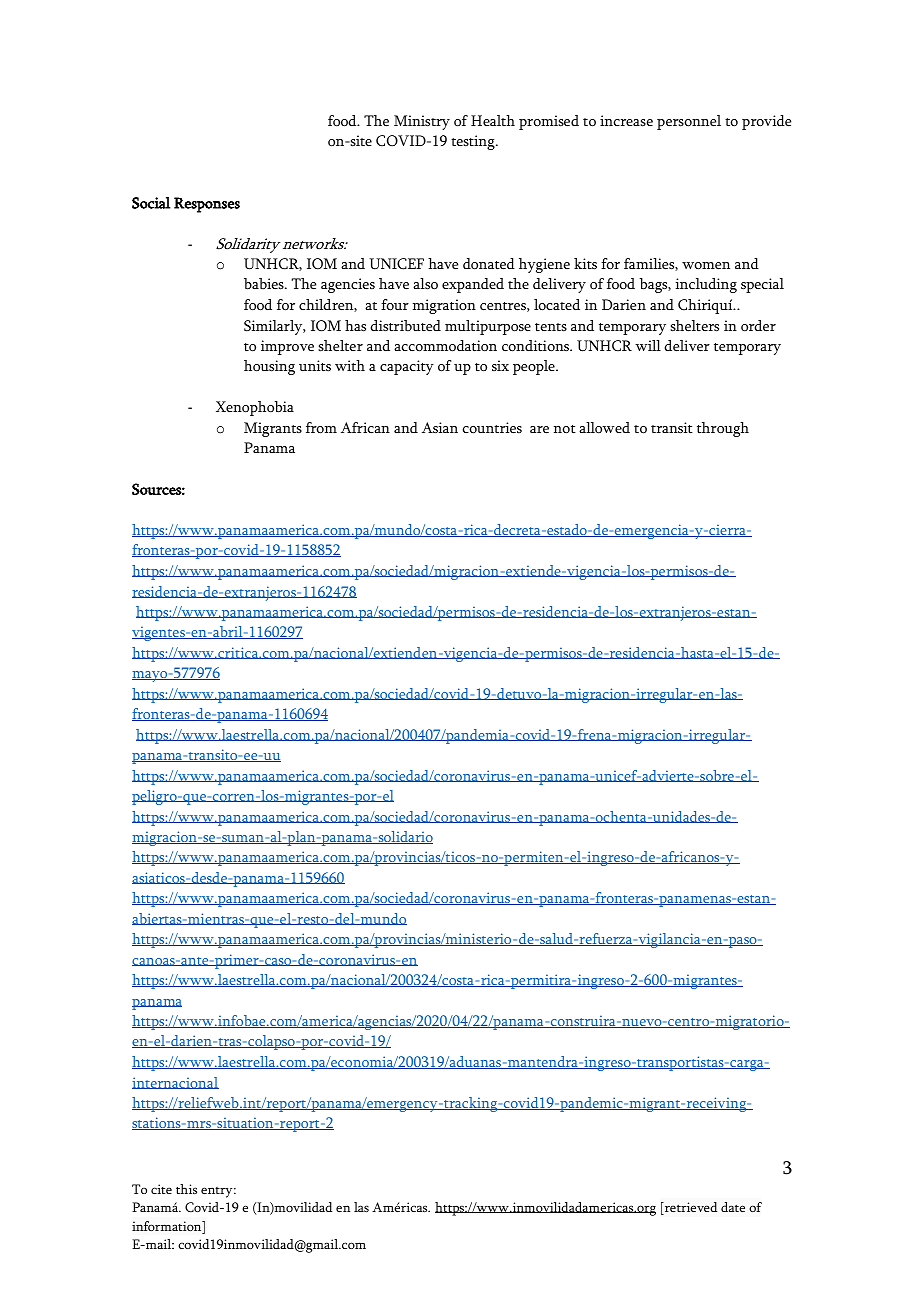  I want to click on date, so click(733, 1207).
